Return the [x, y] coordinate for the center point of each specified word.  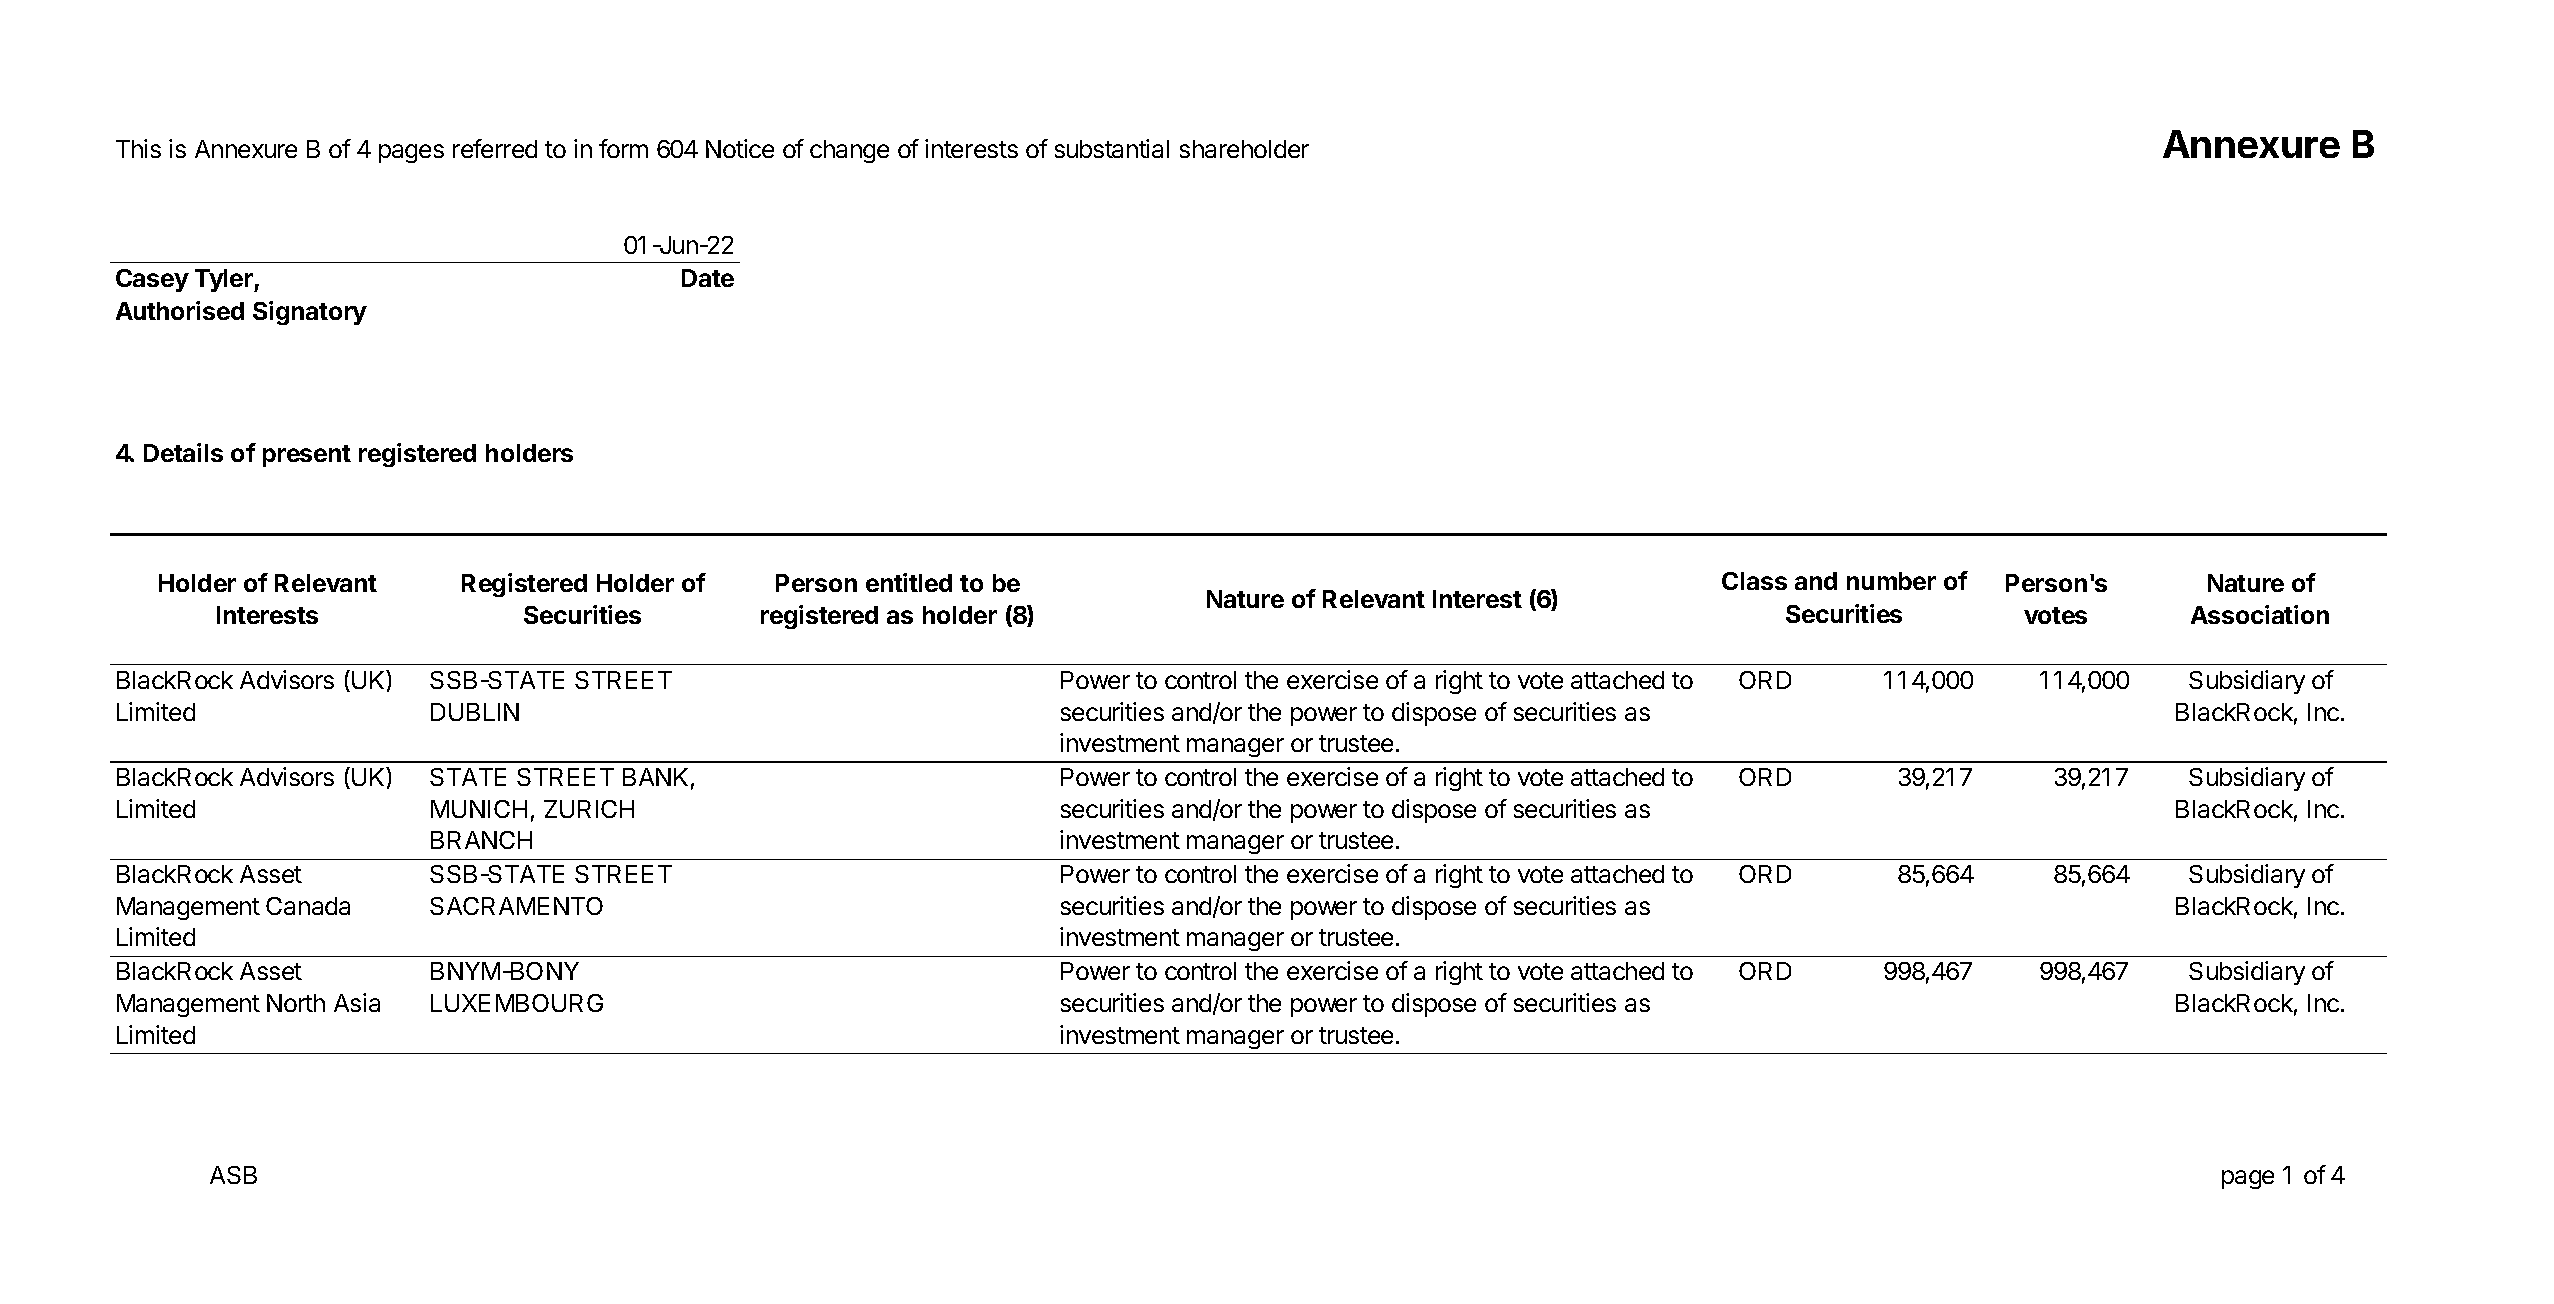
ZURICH [589, 809]
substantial [1112, 148]
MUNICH [479, 809]
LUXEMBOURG [517, 1003]
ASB [233, 1175]
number [1891, 581]
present [307, 456]
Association [2260, 614]
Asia [357, 1002]
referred [495, 148]
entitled [909, 582]
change [849, 151]
